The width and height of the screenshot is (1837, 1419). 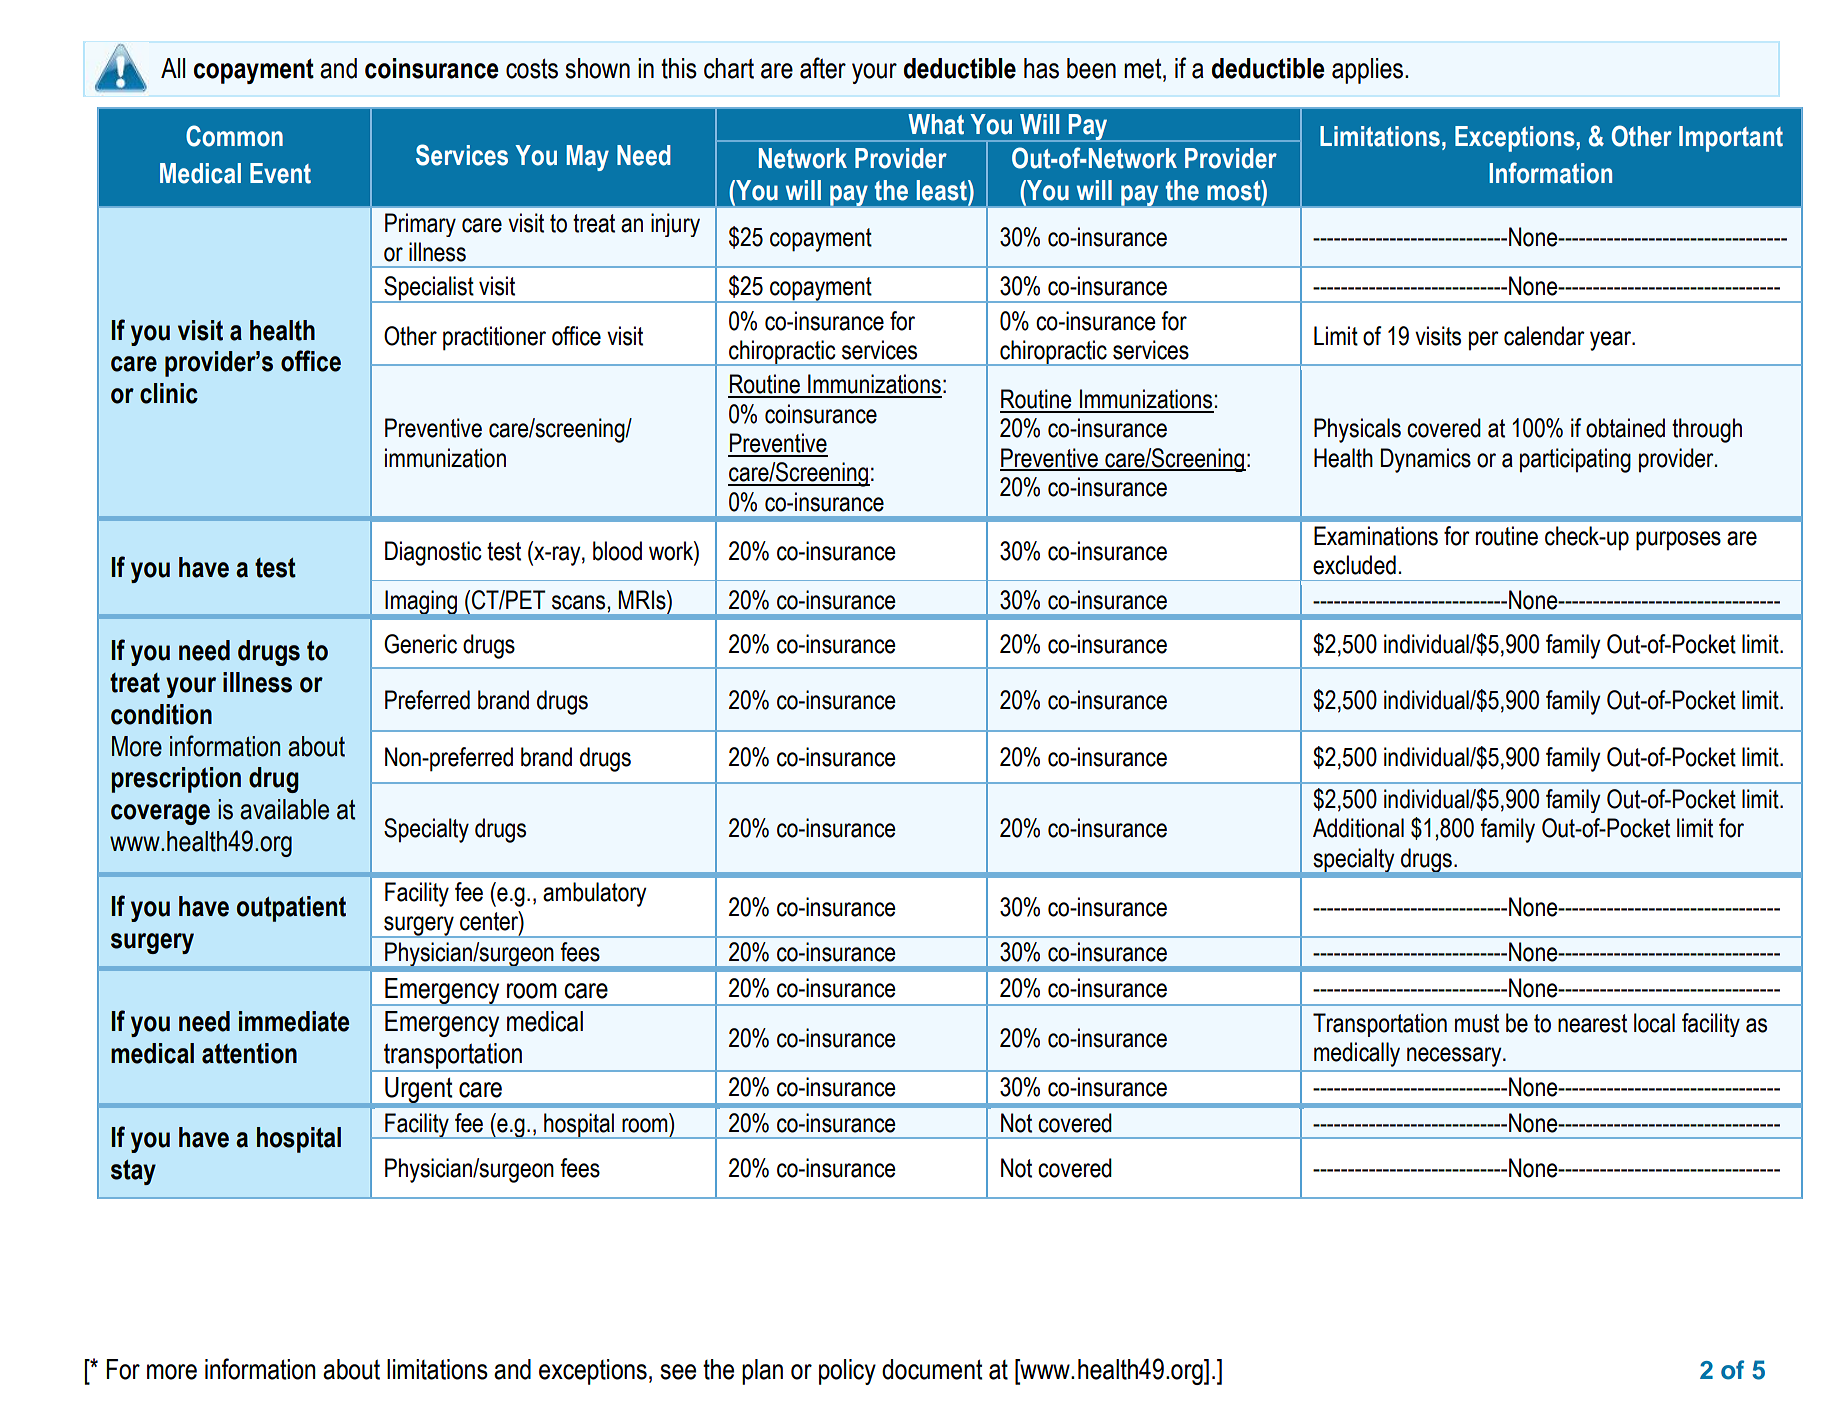 I want to click on Common, so click(x=234, y=136).
